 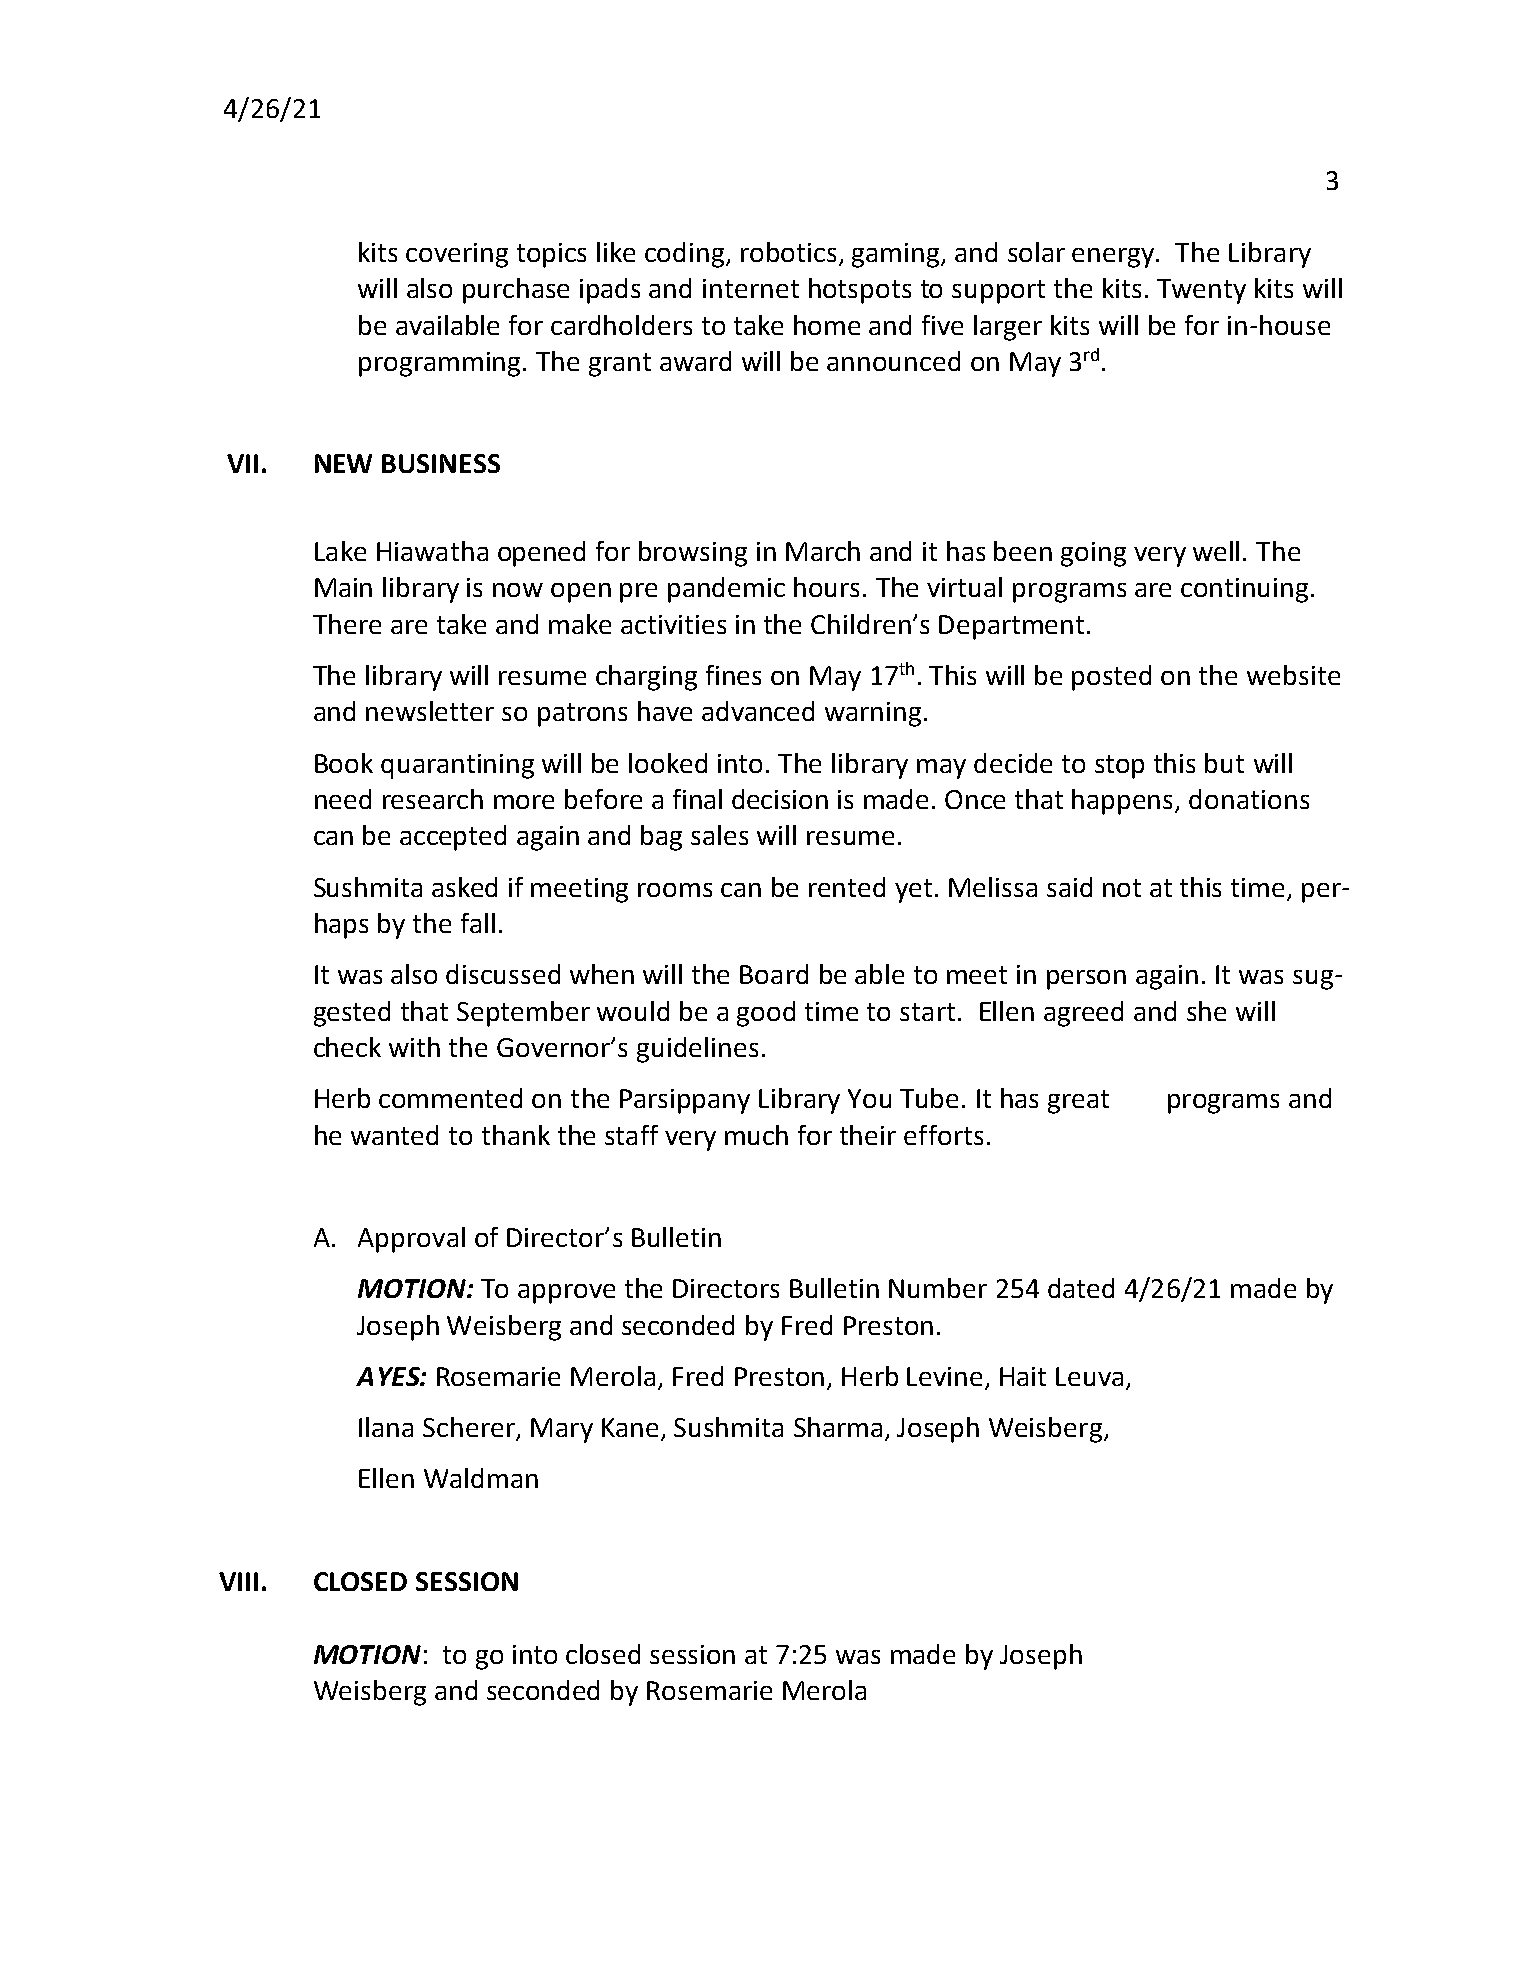 I want to click on not, so click(x=1122, y=888).
